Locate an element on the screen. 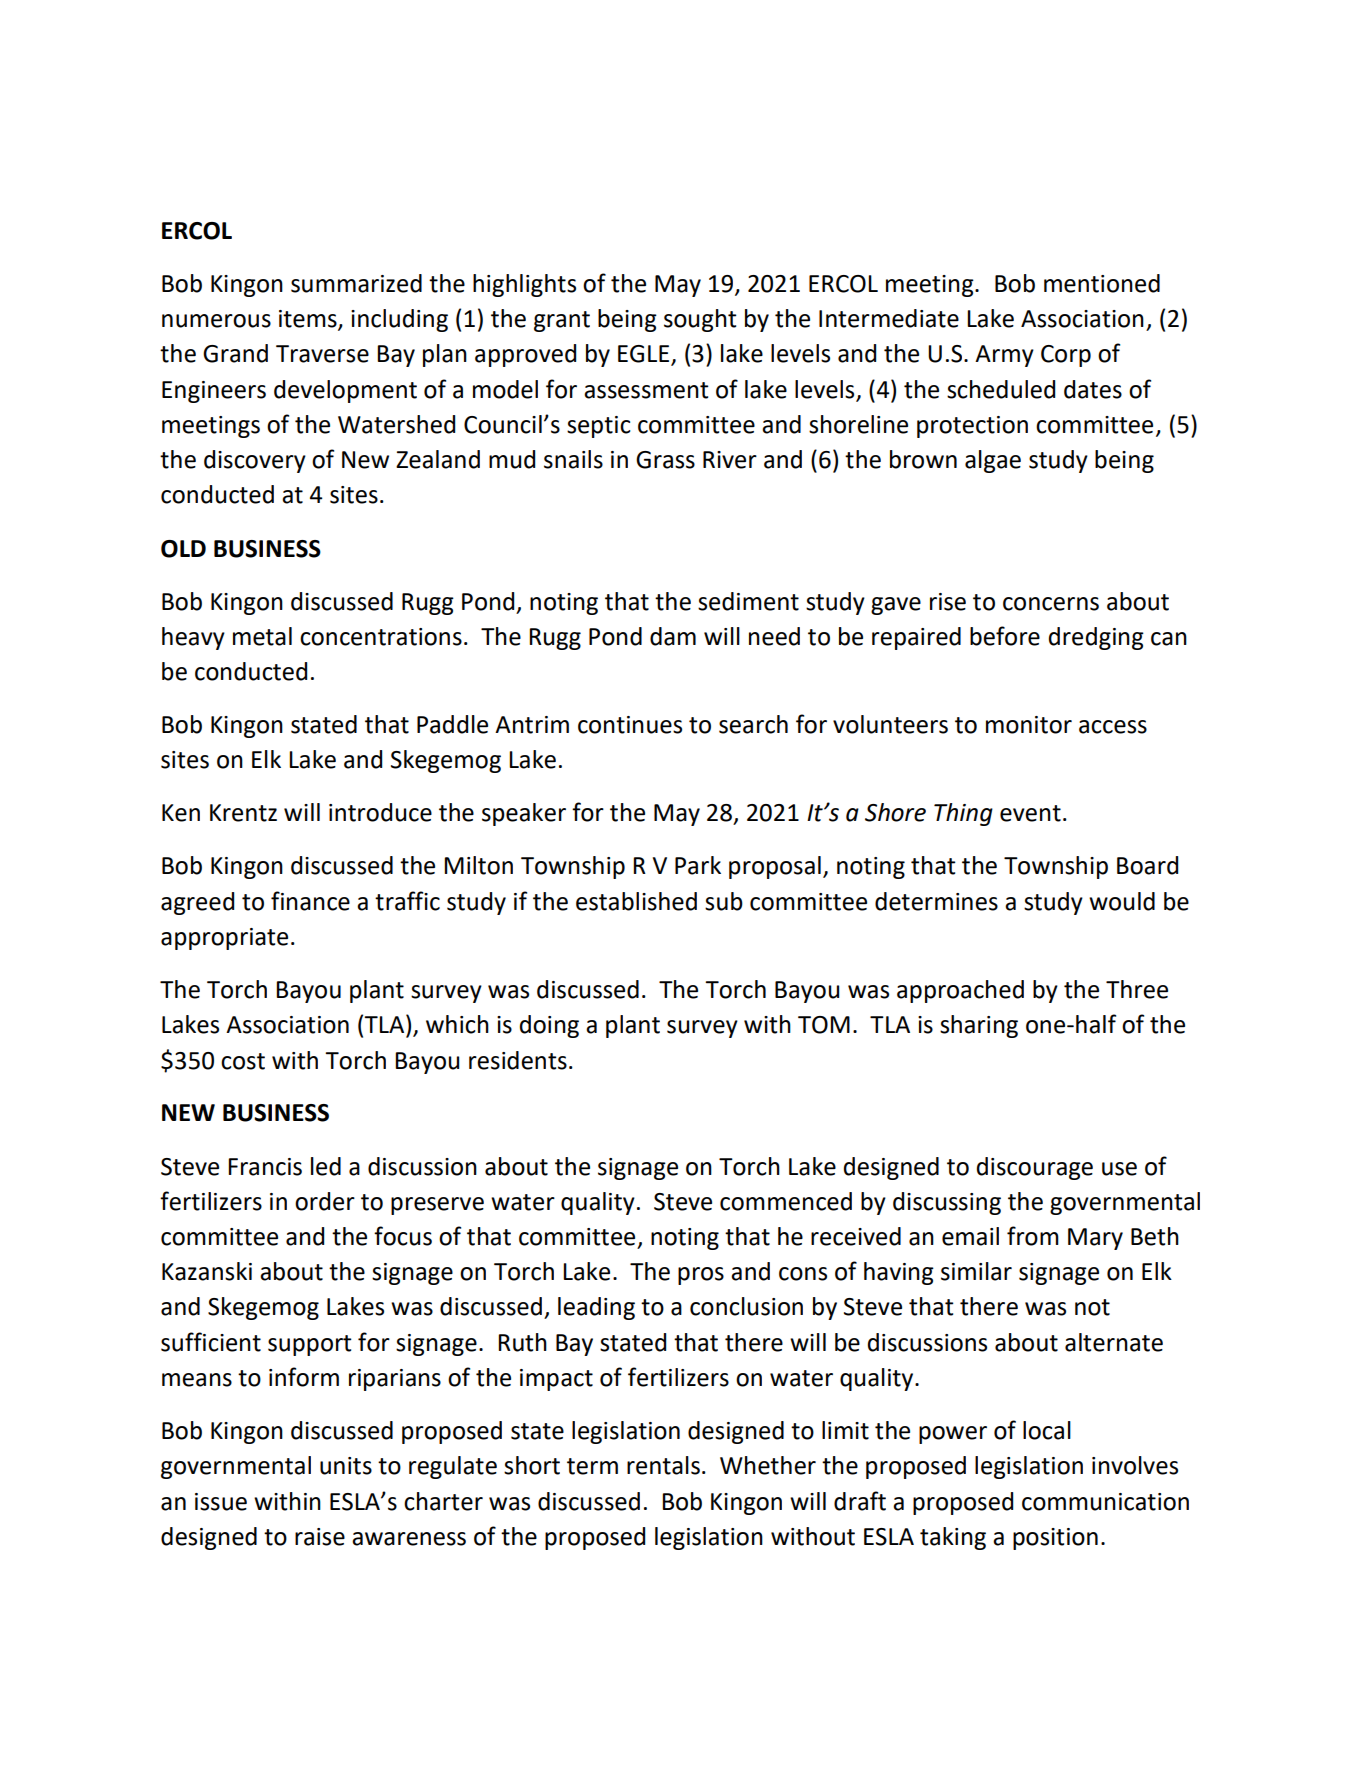 This screenshot has width=1364, height=1765. established is located at coordinates (636, 901).
